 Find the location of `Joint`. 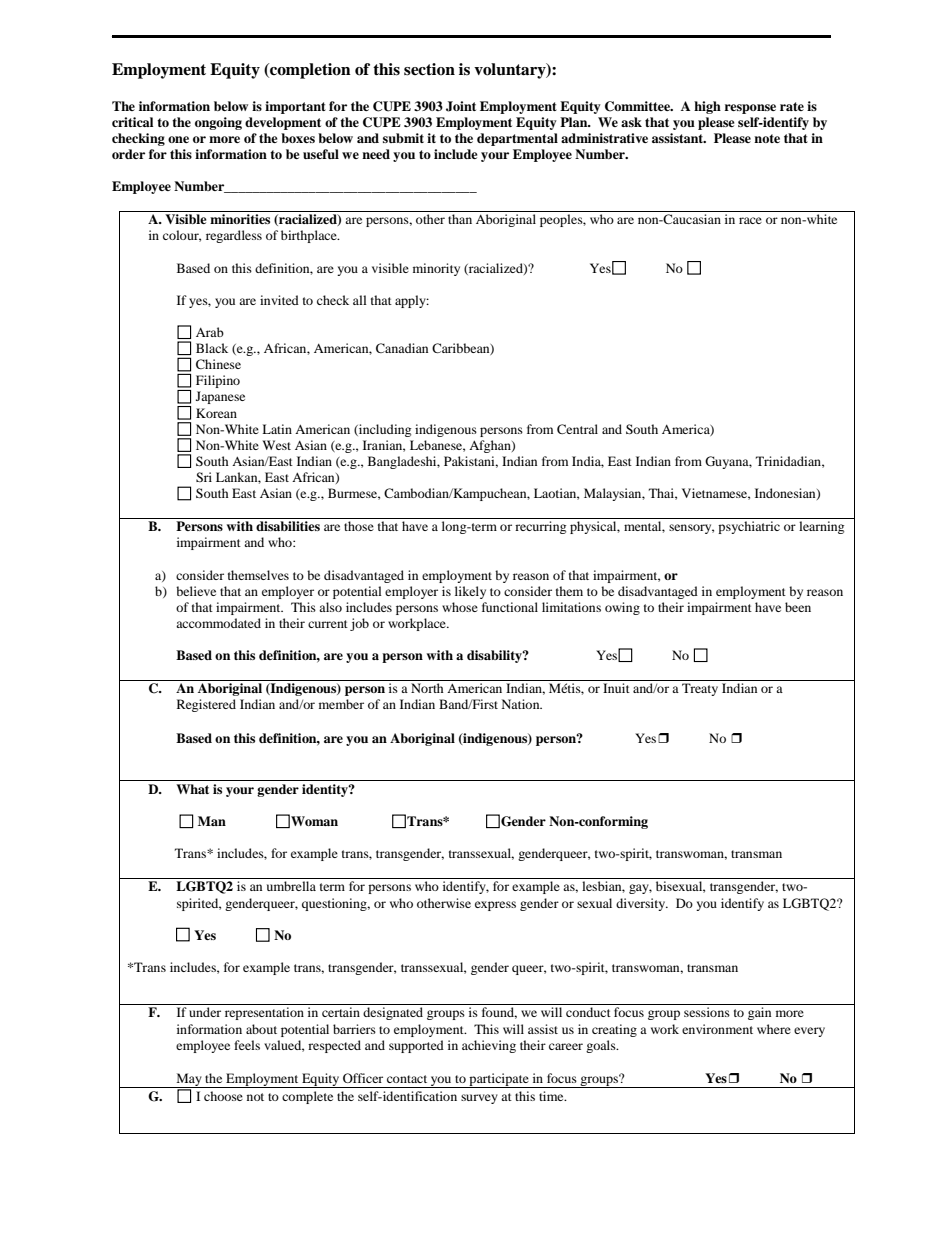

Joint is located at coordinates (461, 106).
